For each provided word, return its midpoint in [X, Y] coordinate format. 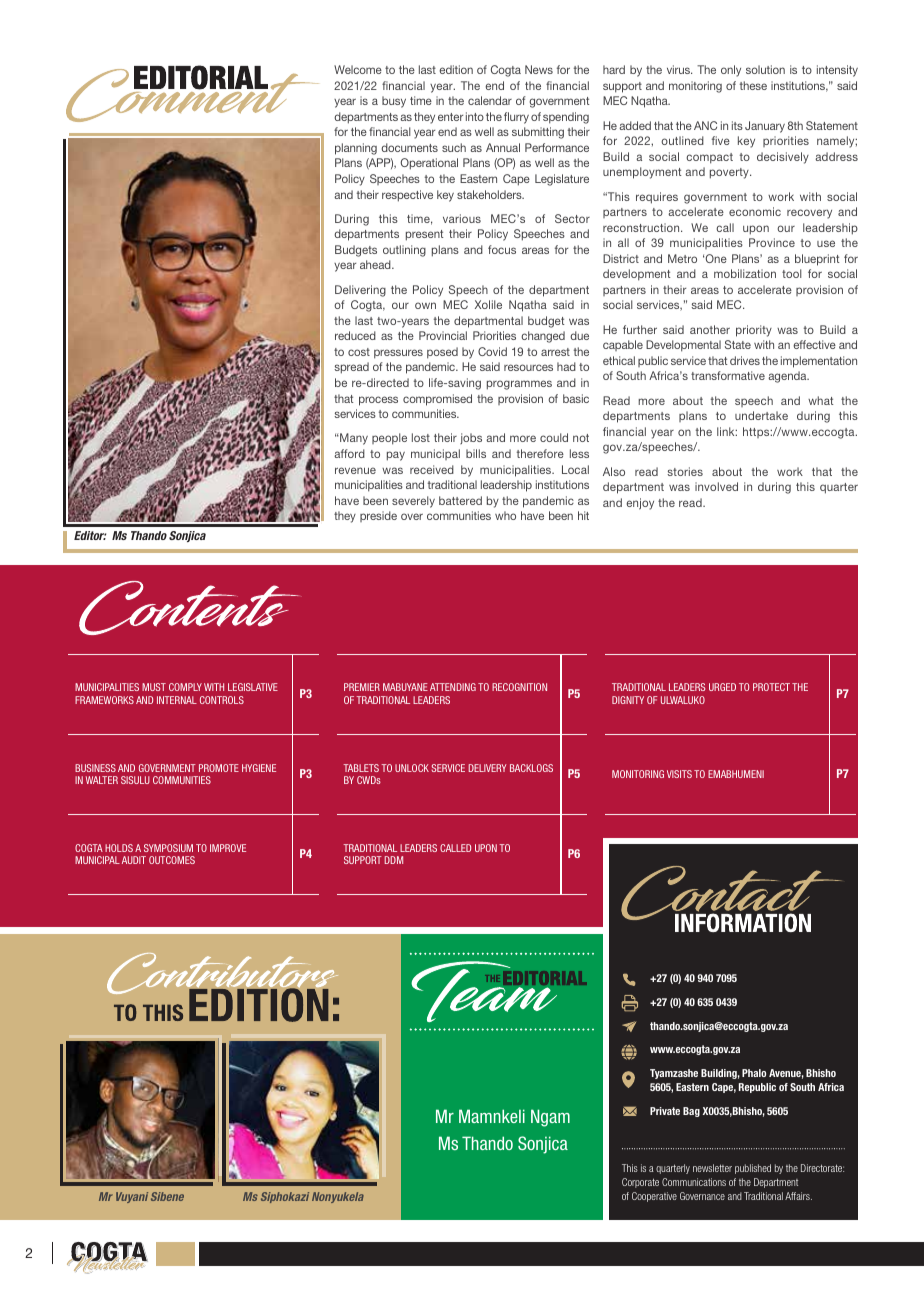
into [475, 116]
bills [476, 453]
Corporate [640, 1183]
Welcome [358, 69]
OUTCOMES [172, 860]
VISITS [679, 774]
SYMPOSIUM [168, 848]
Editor [90, 535]
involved [716, 486]
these [753, 85]
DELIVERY [487, 768]
